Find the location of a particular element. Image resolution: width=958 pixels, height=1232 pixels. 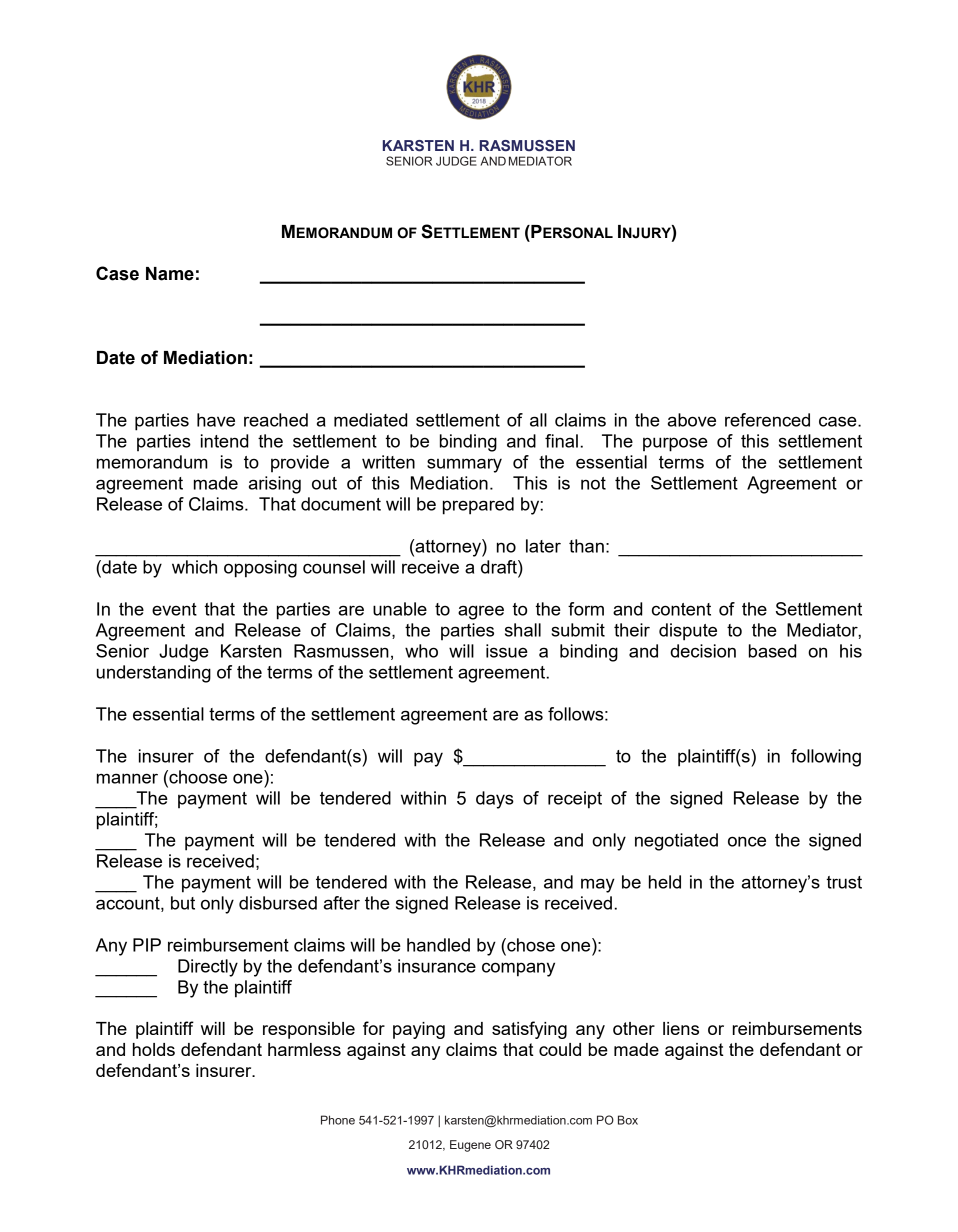

mediated is located at coordinates (370, 420).
